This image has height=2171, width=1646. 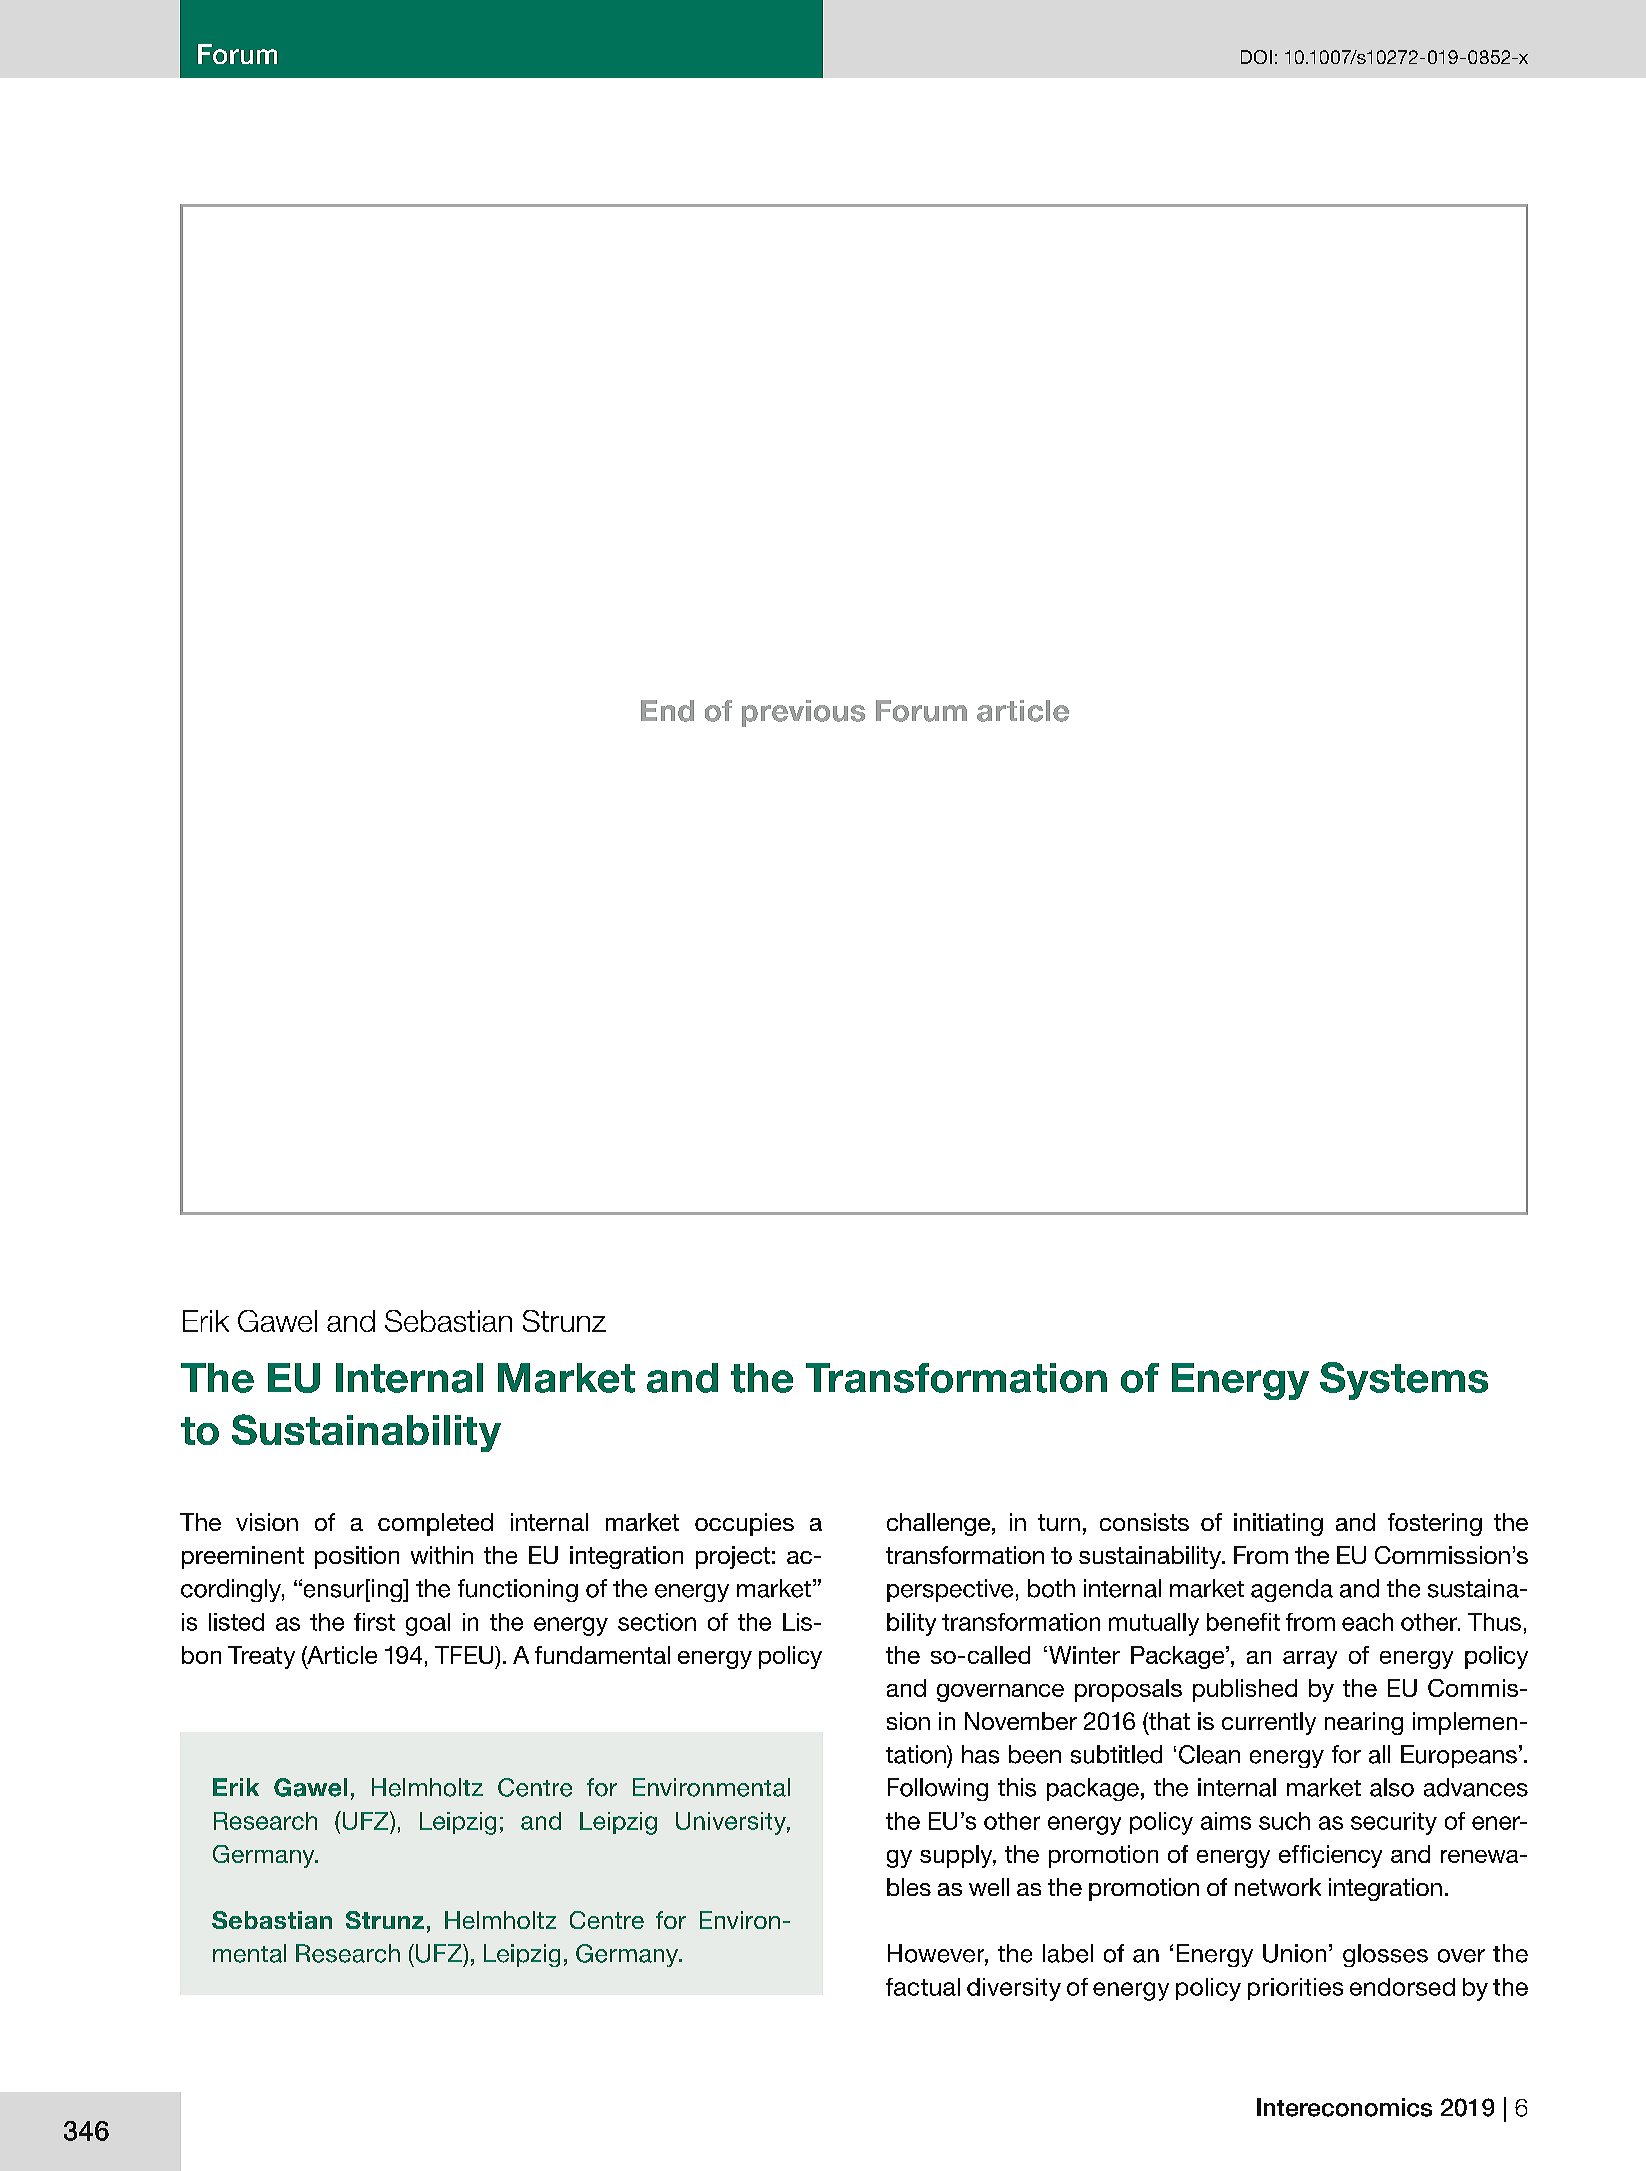 What do you see at coordinates (1256, 57) in the image?
I see `DOI` at bounding box center [1256, 57].
